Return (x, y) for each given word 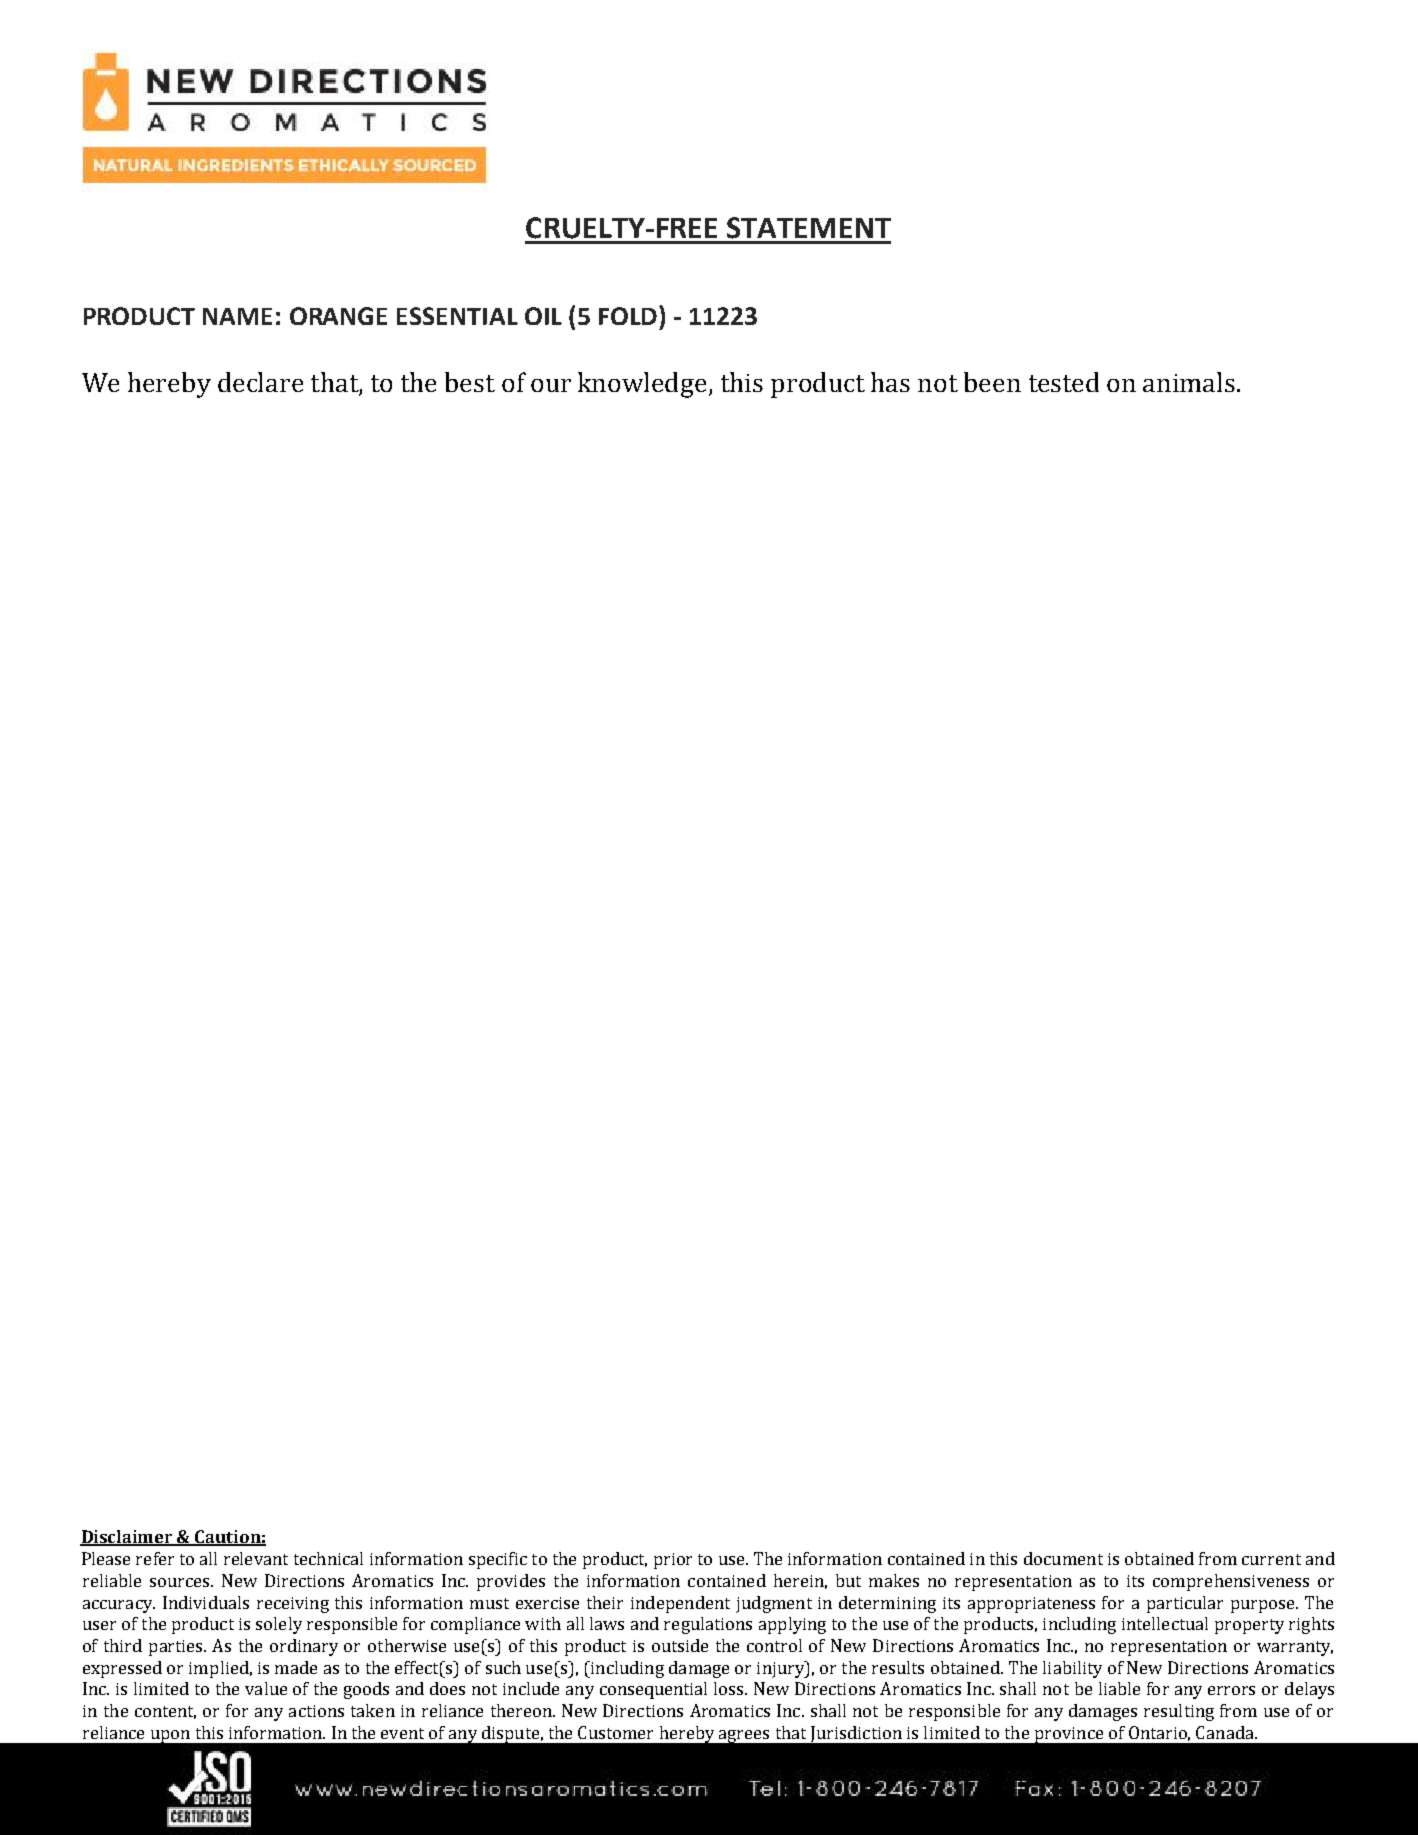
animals (1189, 382)
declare (260, 382)
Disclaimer (127, 1538)
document (1063, 1558)
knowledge (642, 385)
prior (673, 1561)
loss (730, 1688)
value (266, 1688)
